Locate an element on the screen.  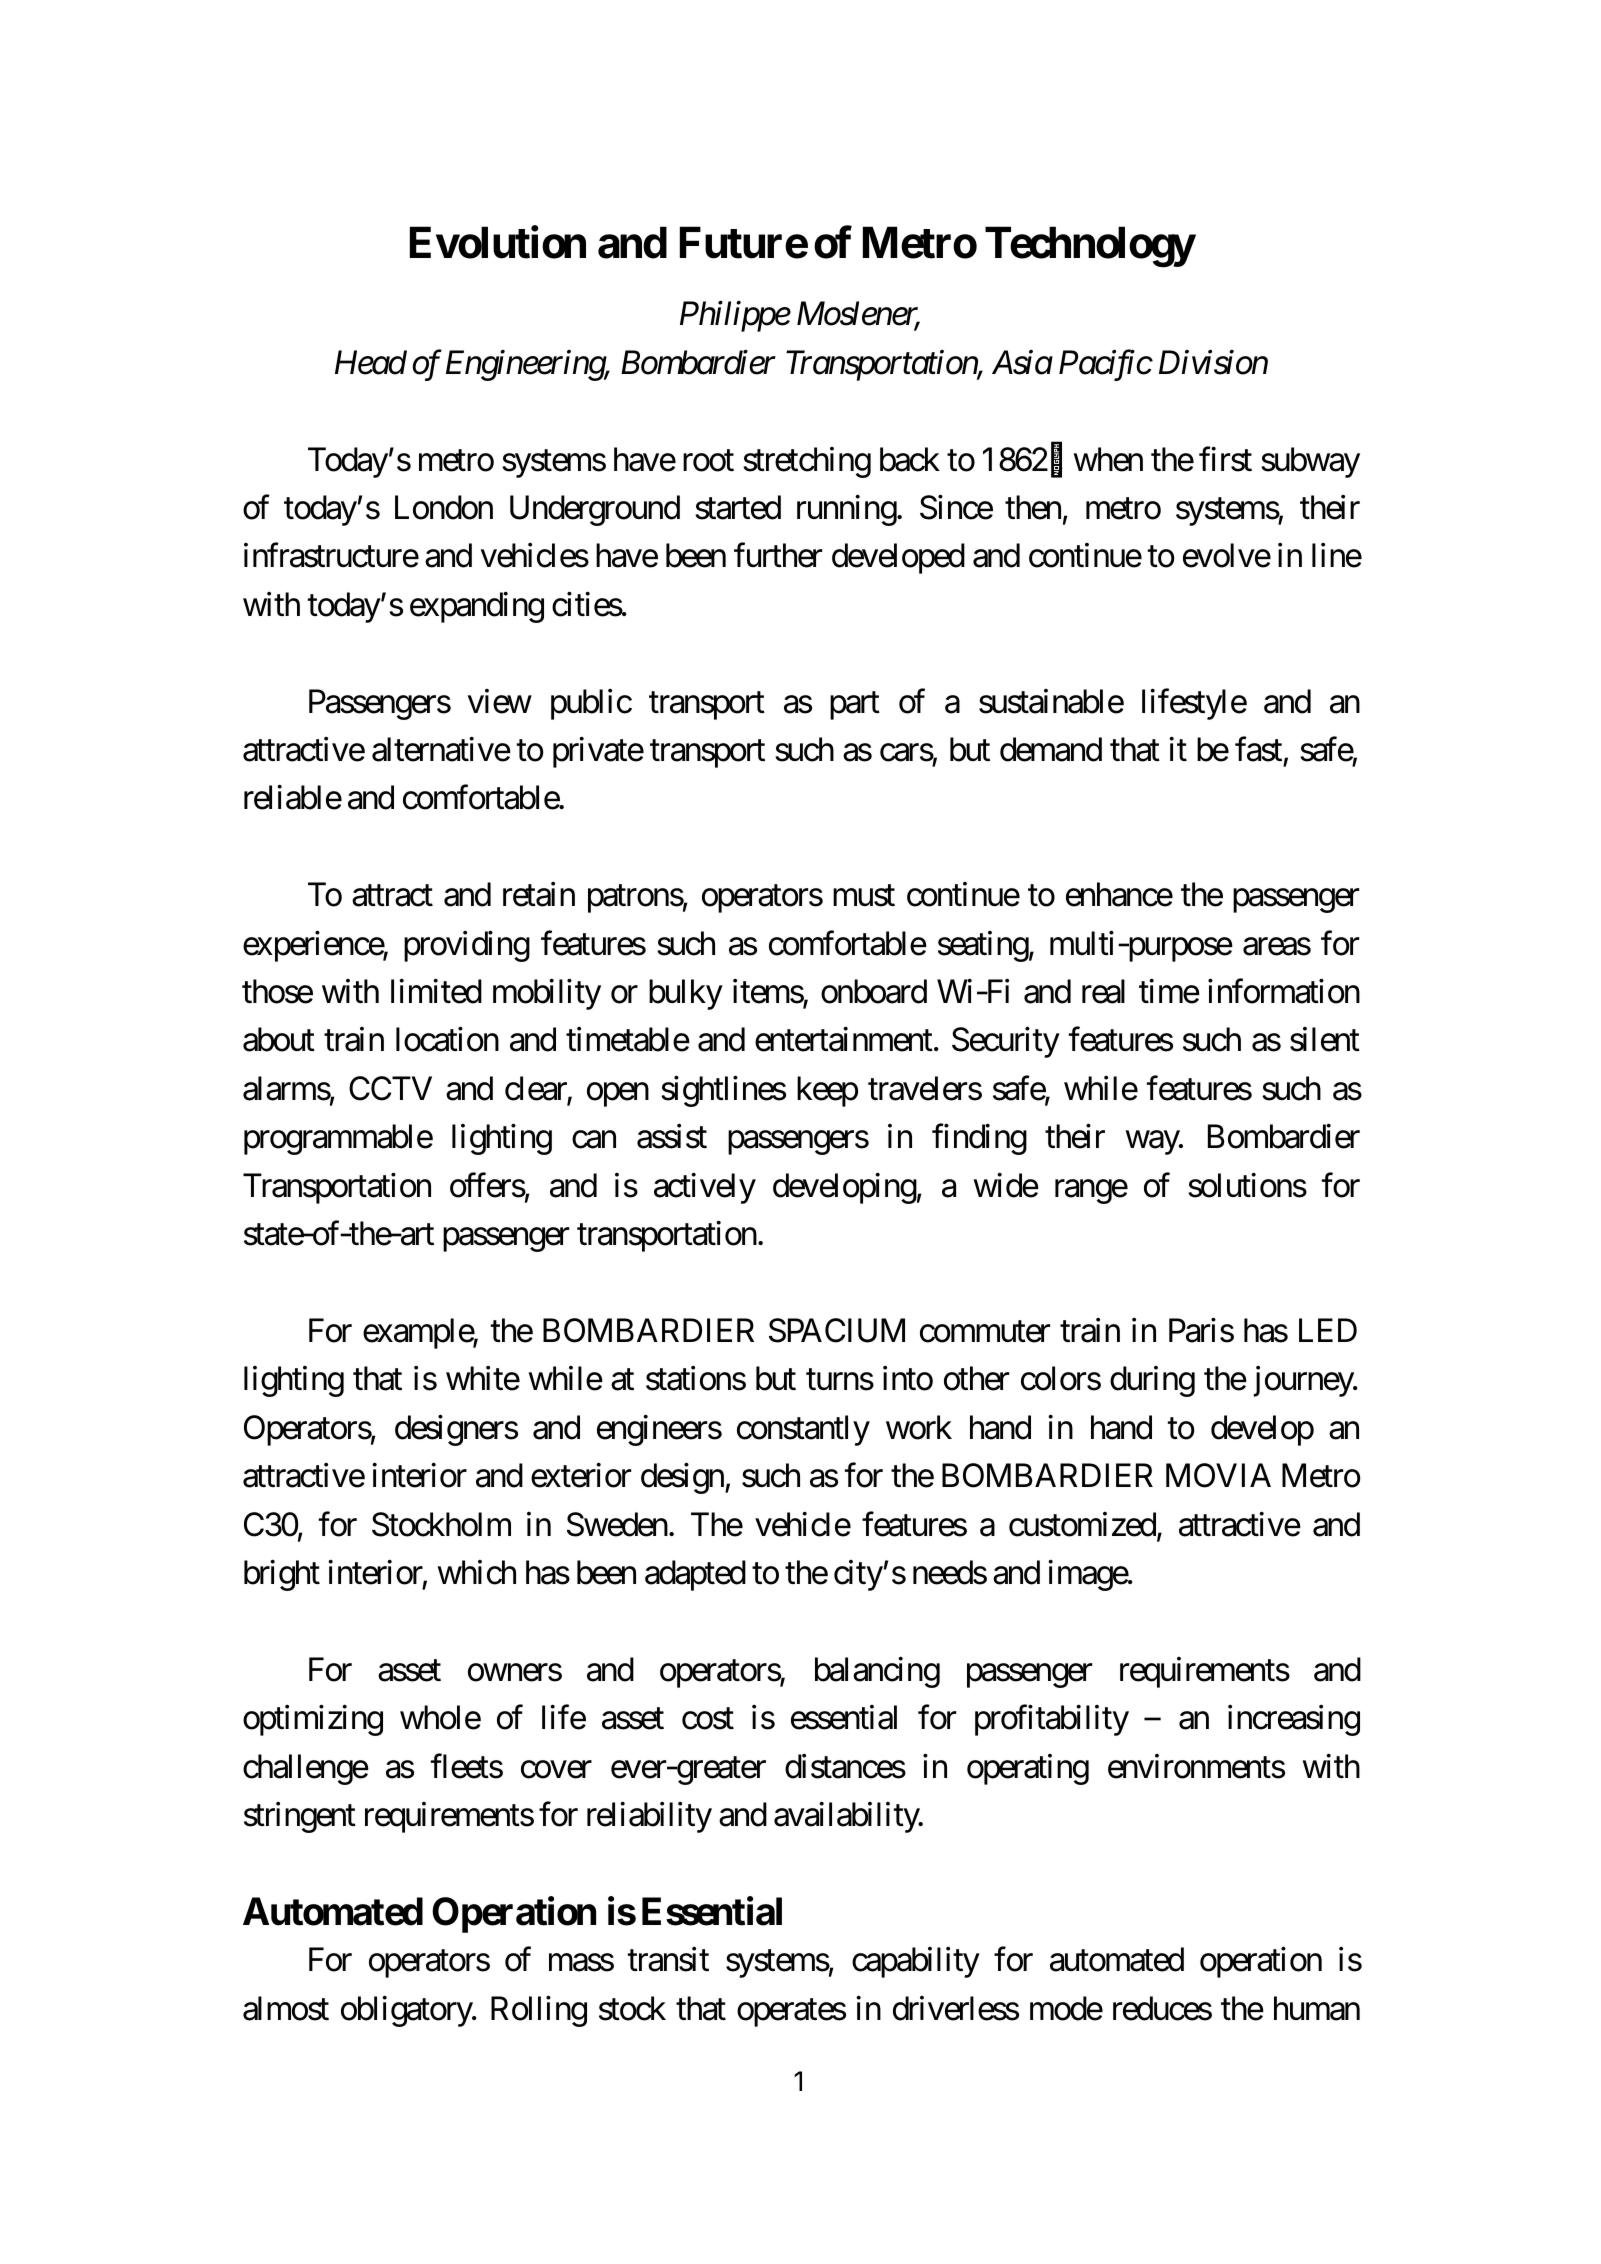
root is located at coordinates (708, 461).
